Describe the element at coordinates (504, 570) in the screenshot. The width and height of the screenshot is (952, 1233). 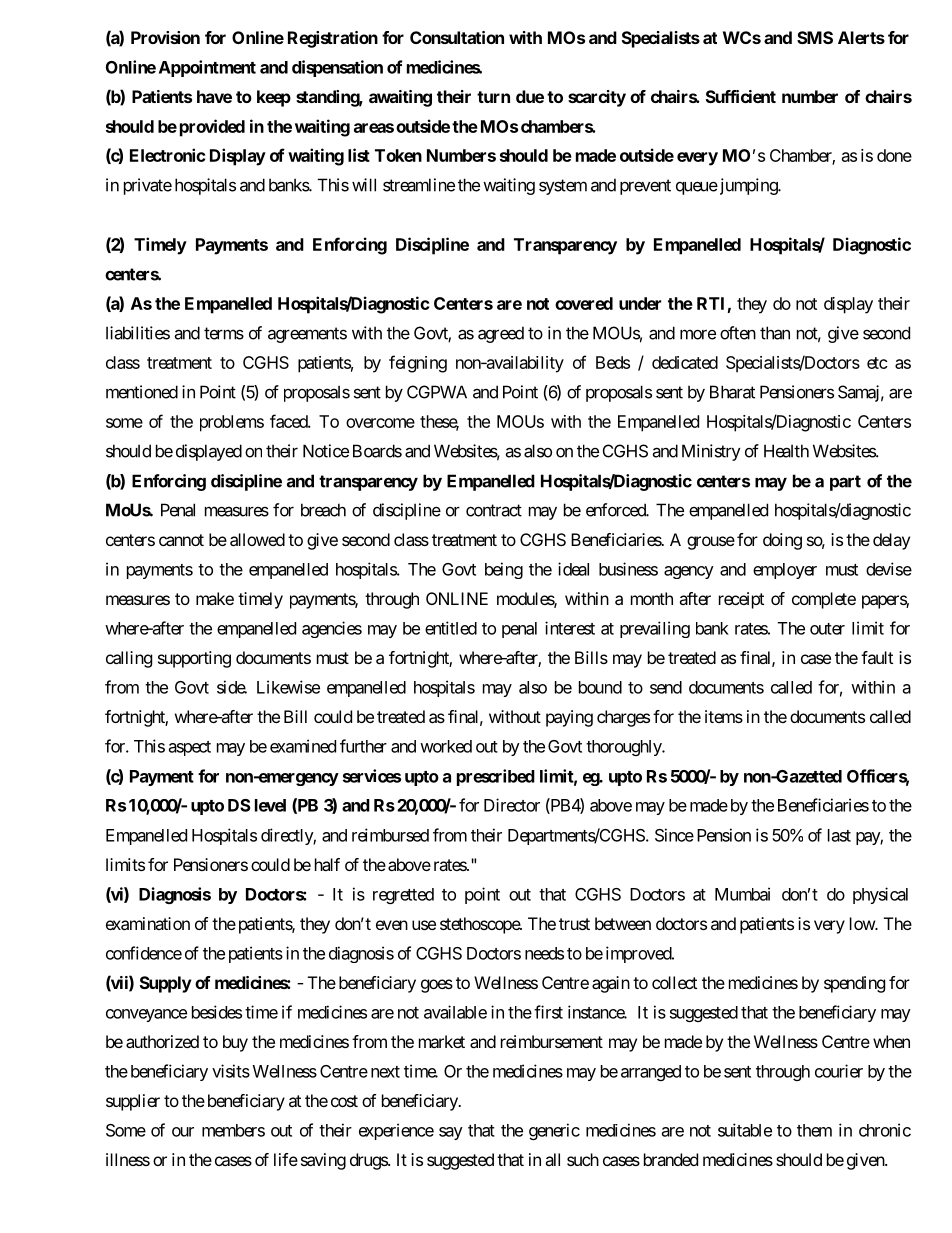
I see `being` at that location.
